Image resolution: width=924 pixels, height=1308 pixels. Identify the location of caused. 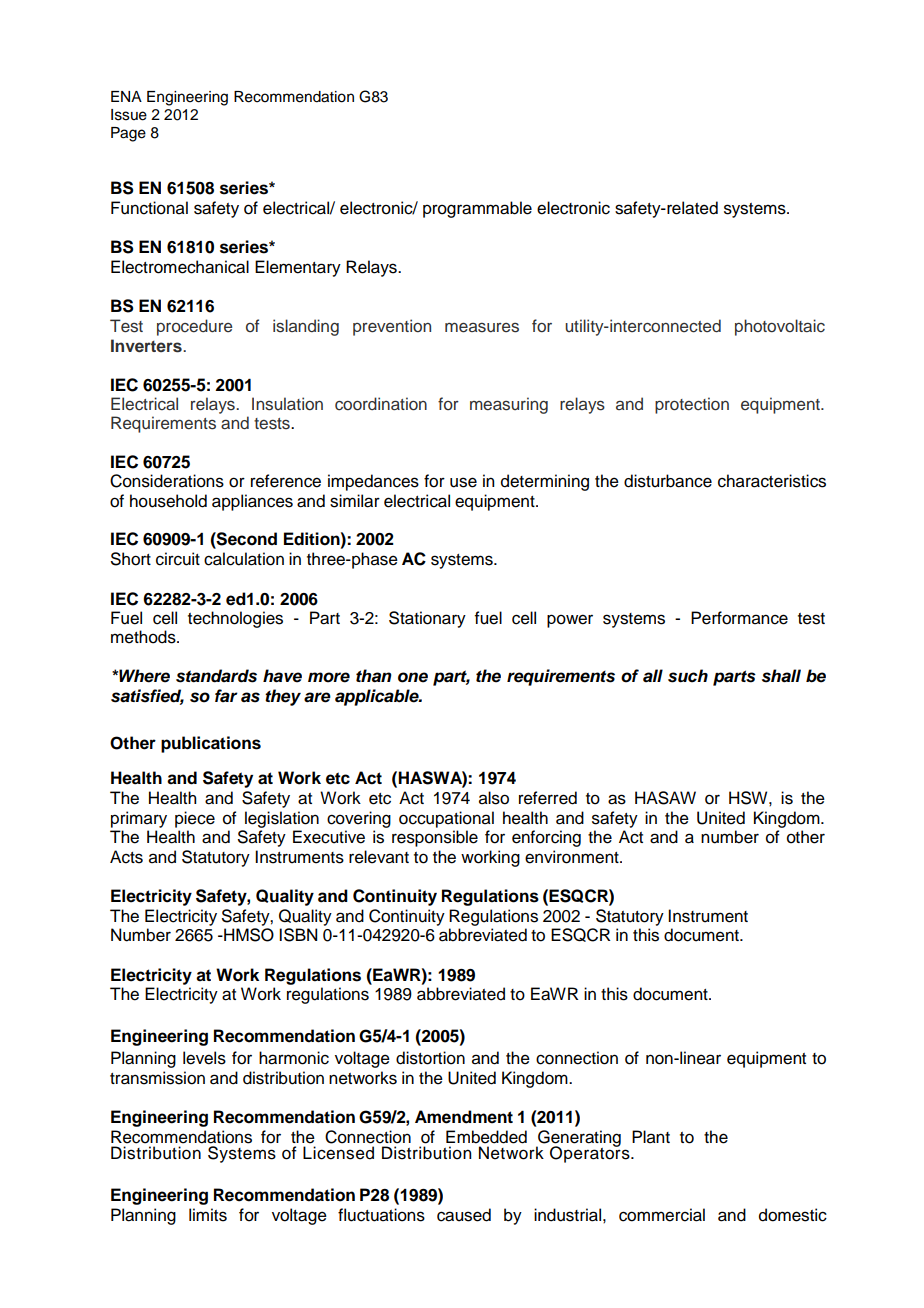
(464, 1215).
